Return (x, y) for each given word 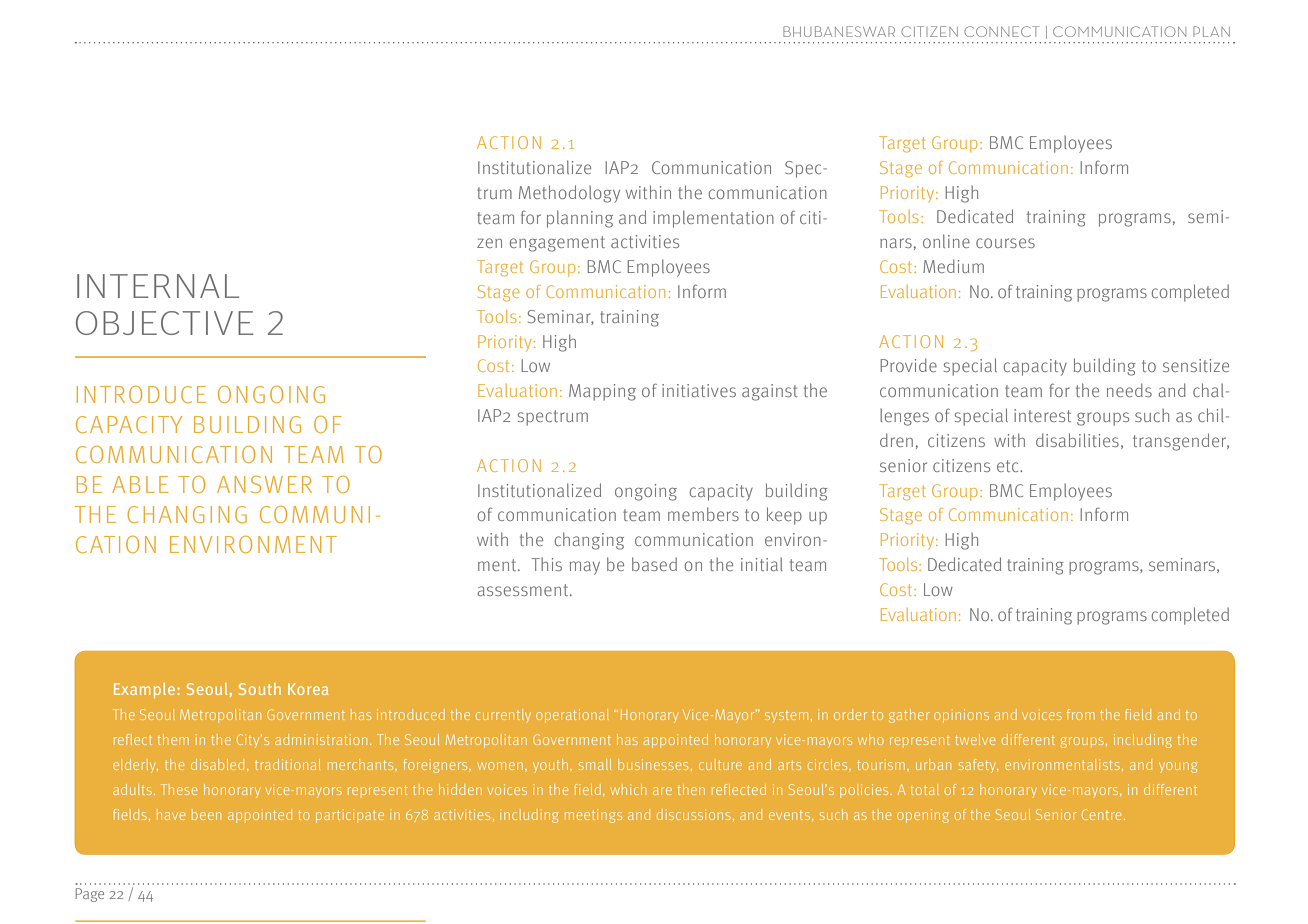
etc (1009, 466)
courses (1005, 243)
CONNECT (1001, 31)
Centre (1101, 814)
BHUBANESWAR (839, 31)
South (260, 689)
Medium (953, 266)
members (703, 514)
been (206, 814)
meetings (593, 816)
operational (572, 716)
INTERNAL (158, 286)
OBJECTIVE (165, 323)
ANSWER (264, 484)
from (1081, 714)
